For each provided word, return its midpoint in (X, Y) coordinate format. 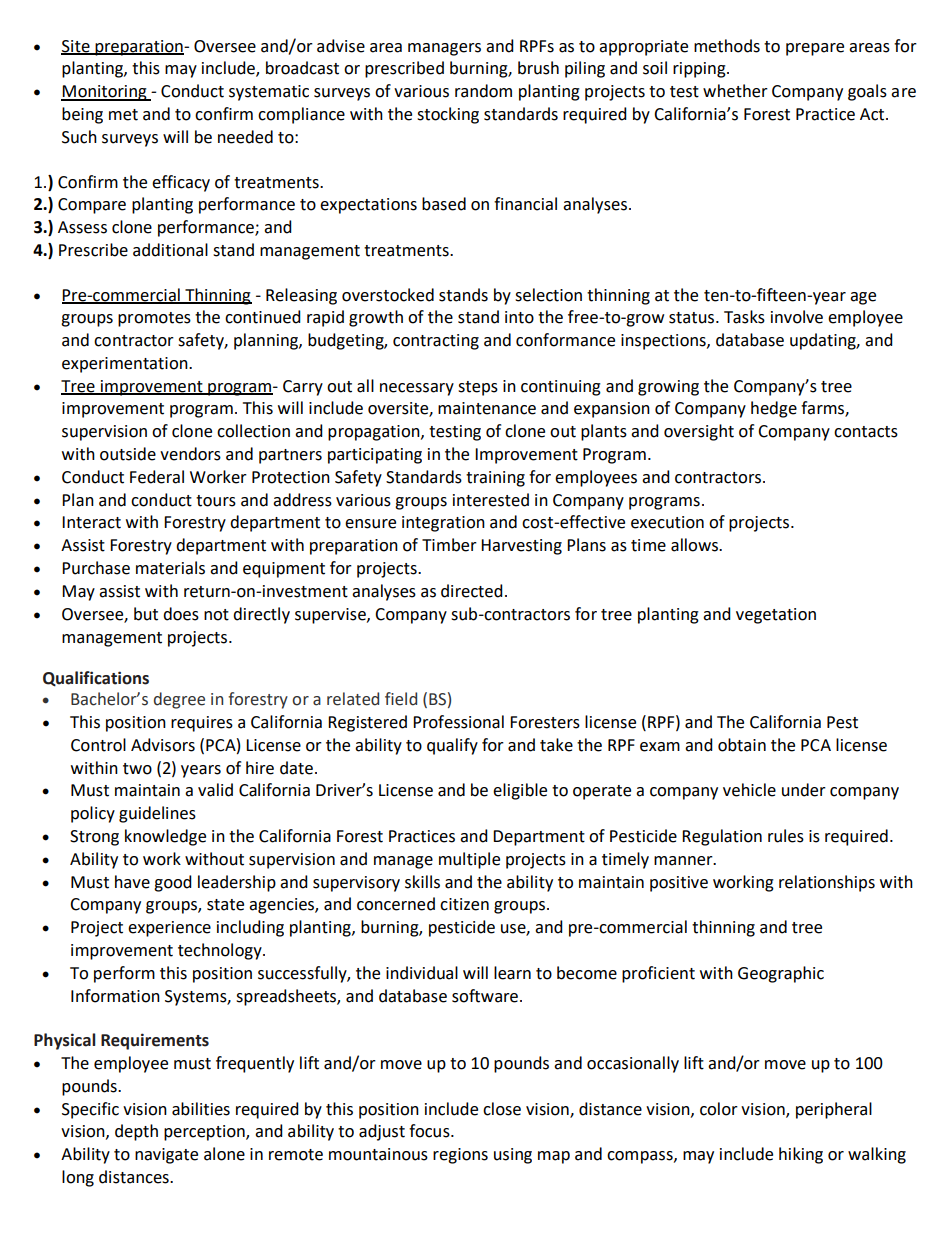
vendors (190, 454)
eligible (520, 791)
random (483, 91)
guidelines (157, 814)
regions (460, 1156)
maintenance (487, 408)
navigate (166, 1156)
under (804, 790)
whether (735, 91)
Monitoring (105, 93)
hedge (774, 409)
